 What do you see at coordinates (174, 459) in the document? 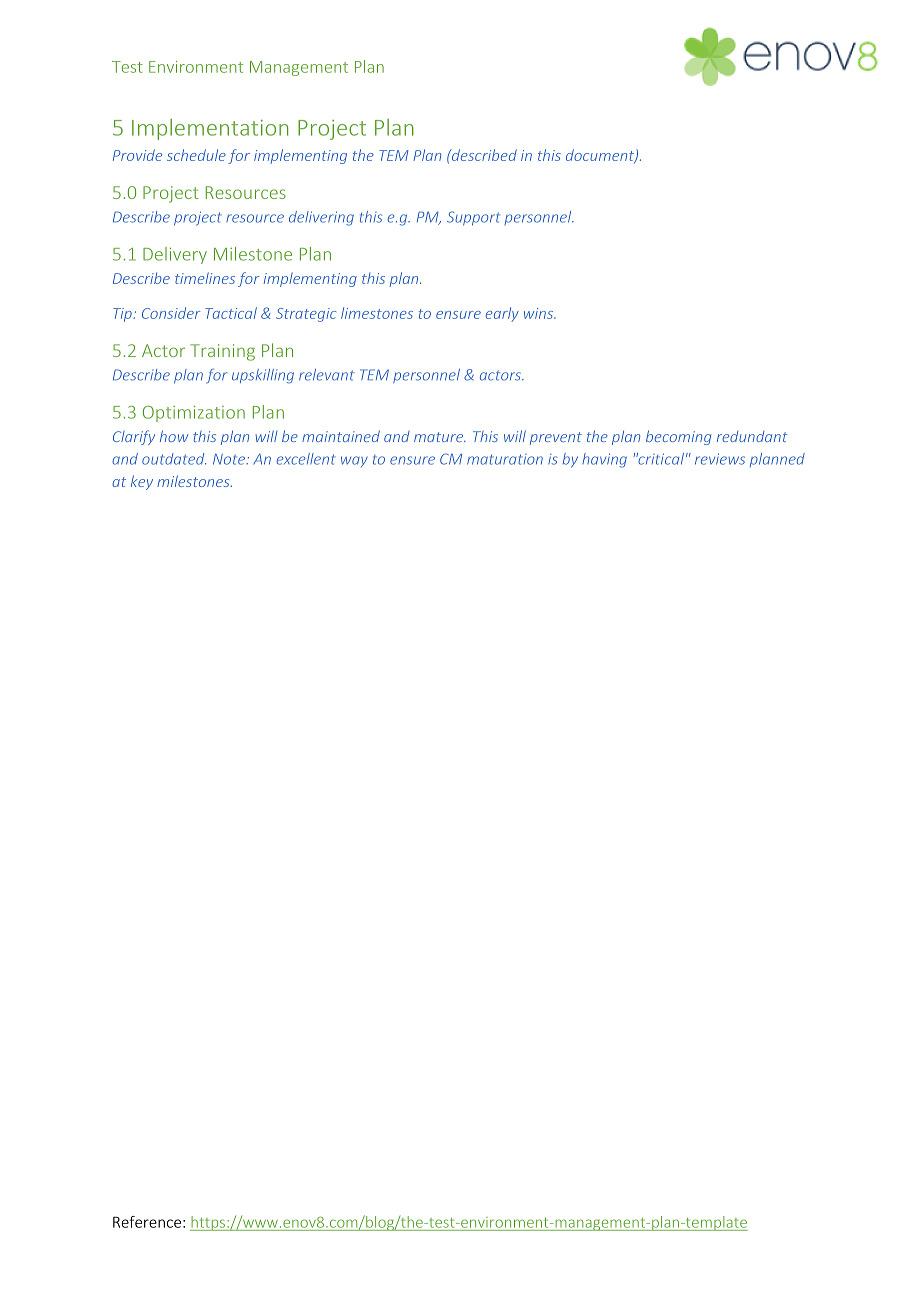
I see `outdated` at bounding box center [174, 459].
